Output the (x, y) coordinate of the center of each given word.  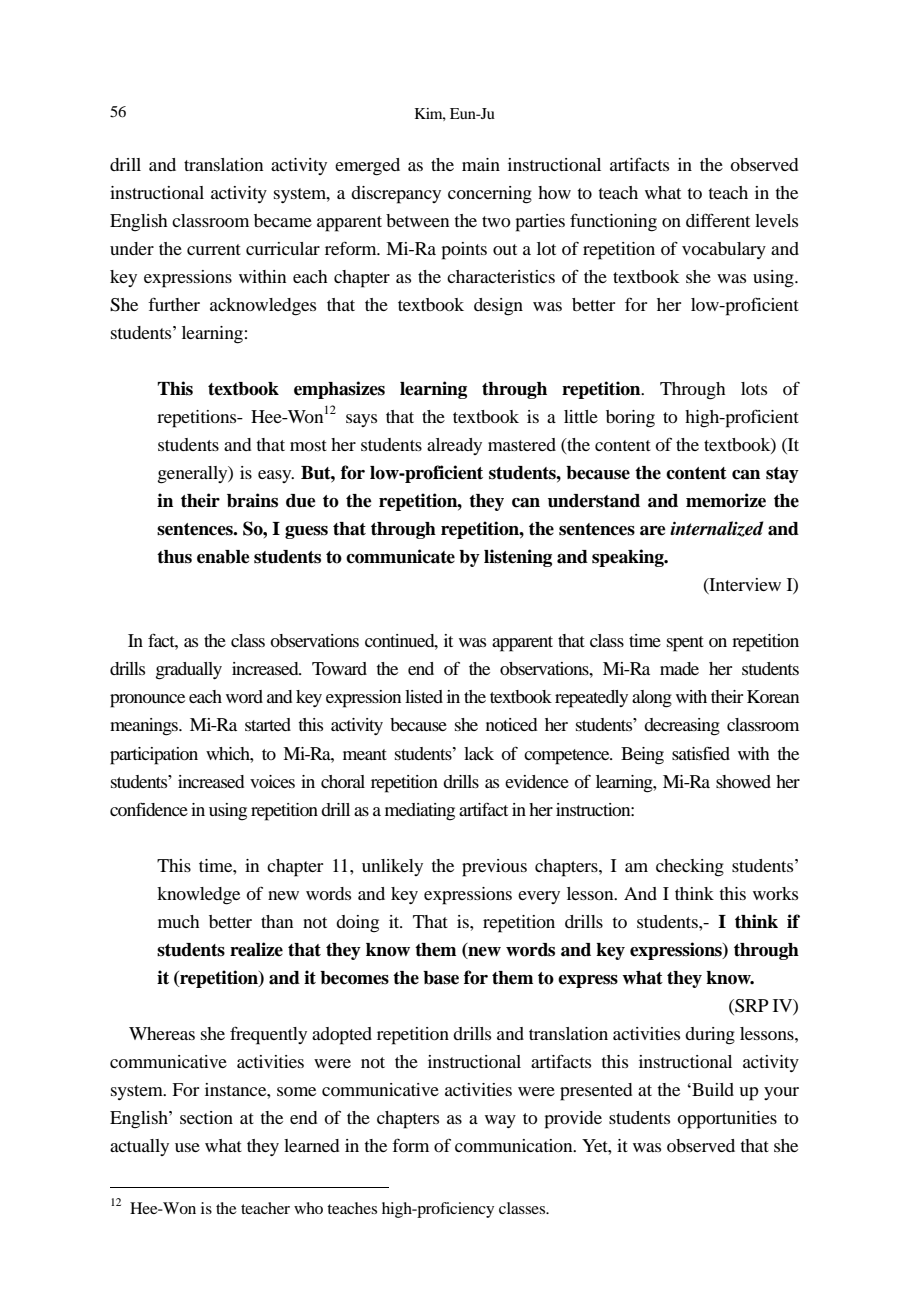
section (206, 1117)
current (214, 249)
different (718, 220)
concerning (490, 195)
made (679, 668)
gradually (189, 671)
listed (424, 696)
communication (515, 1145)
